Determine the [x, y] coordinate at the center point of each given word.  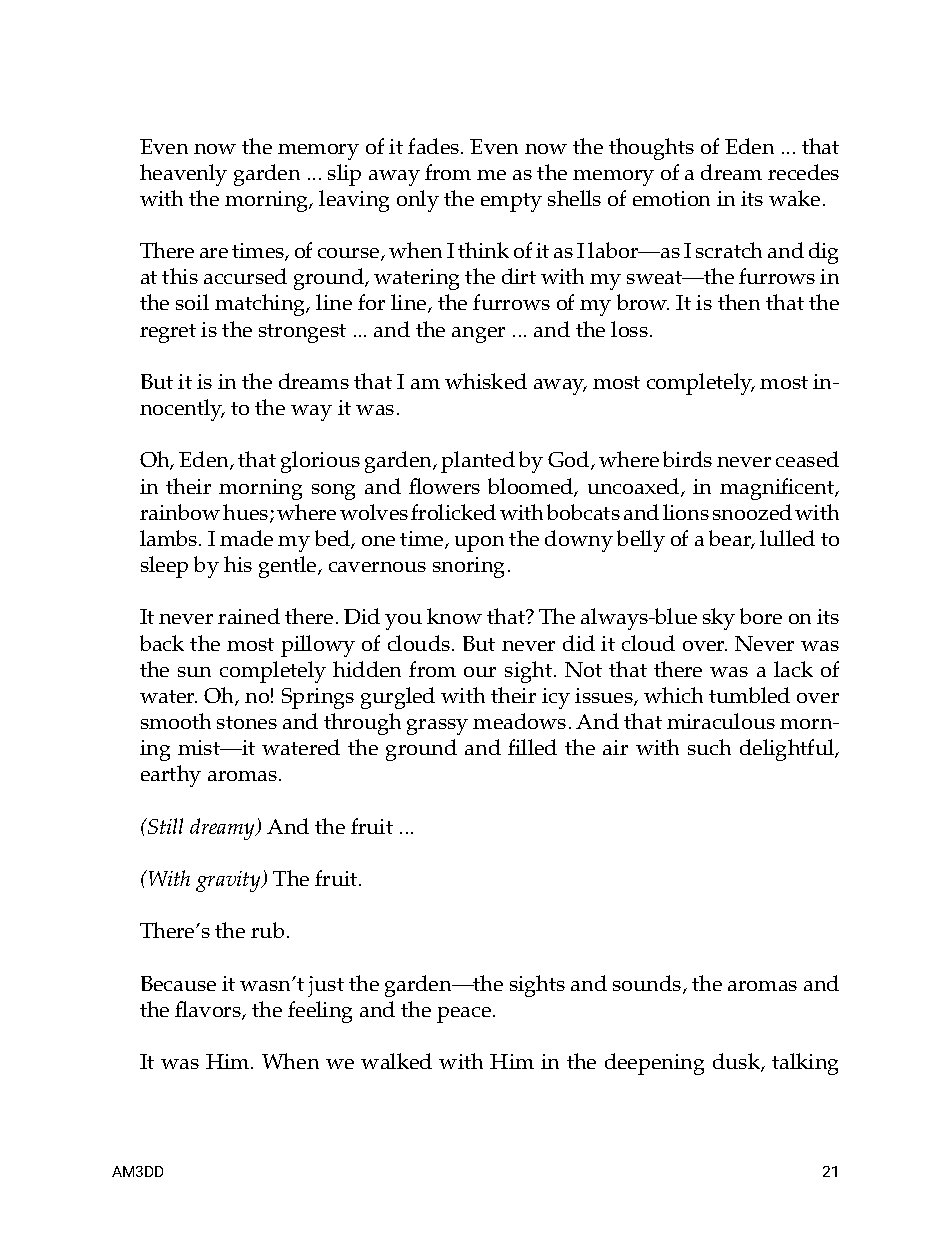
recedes [803, 172]
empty [511, 202]
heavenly [183, 175]
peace [465, 1015]
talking [805, 1064]
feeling [320, 1012]
